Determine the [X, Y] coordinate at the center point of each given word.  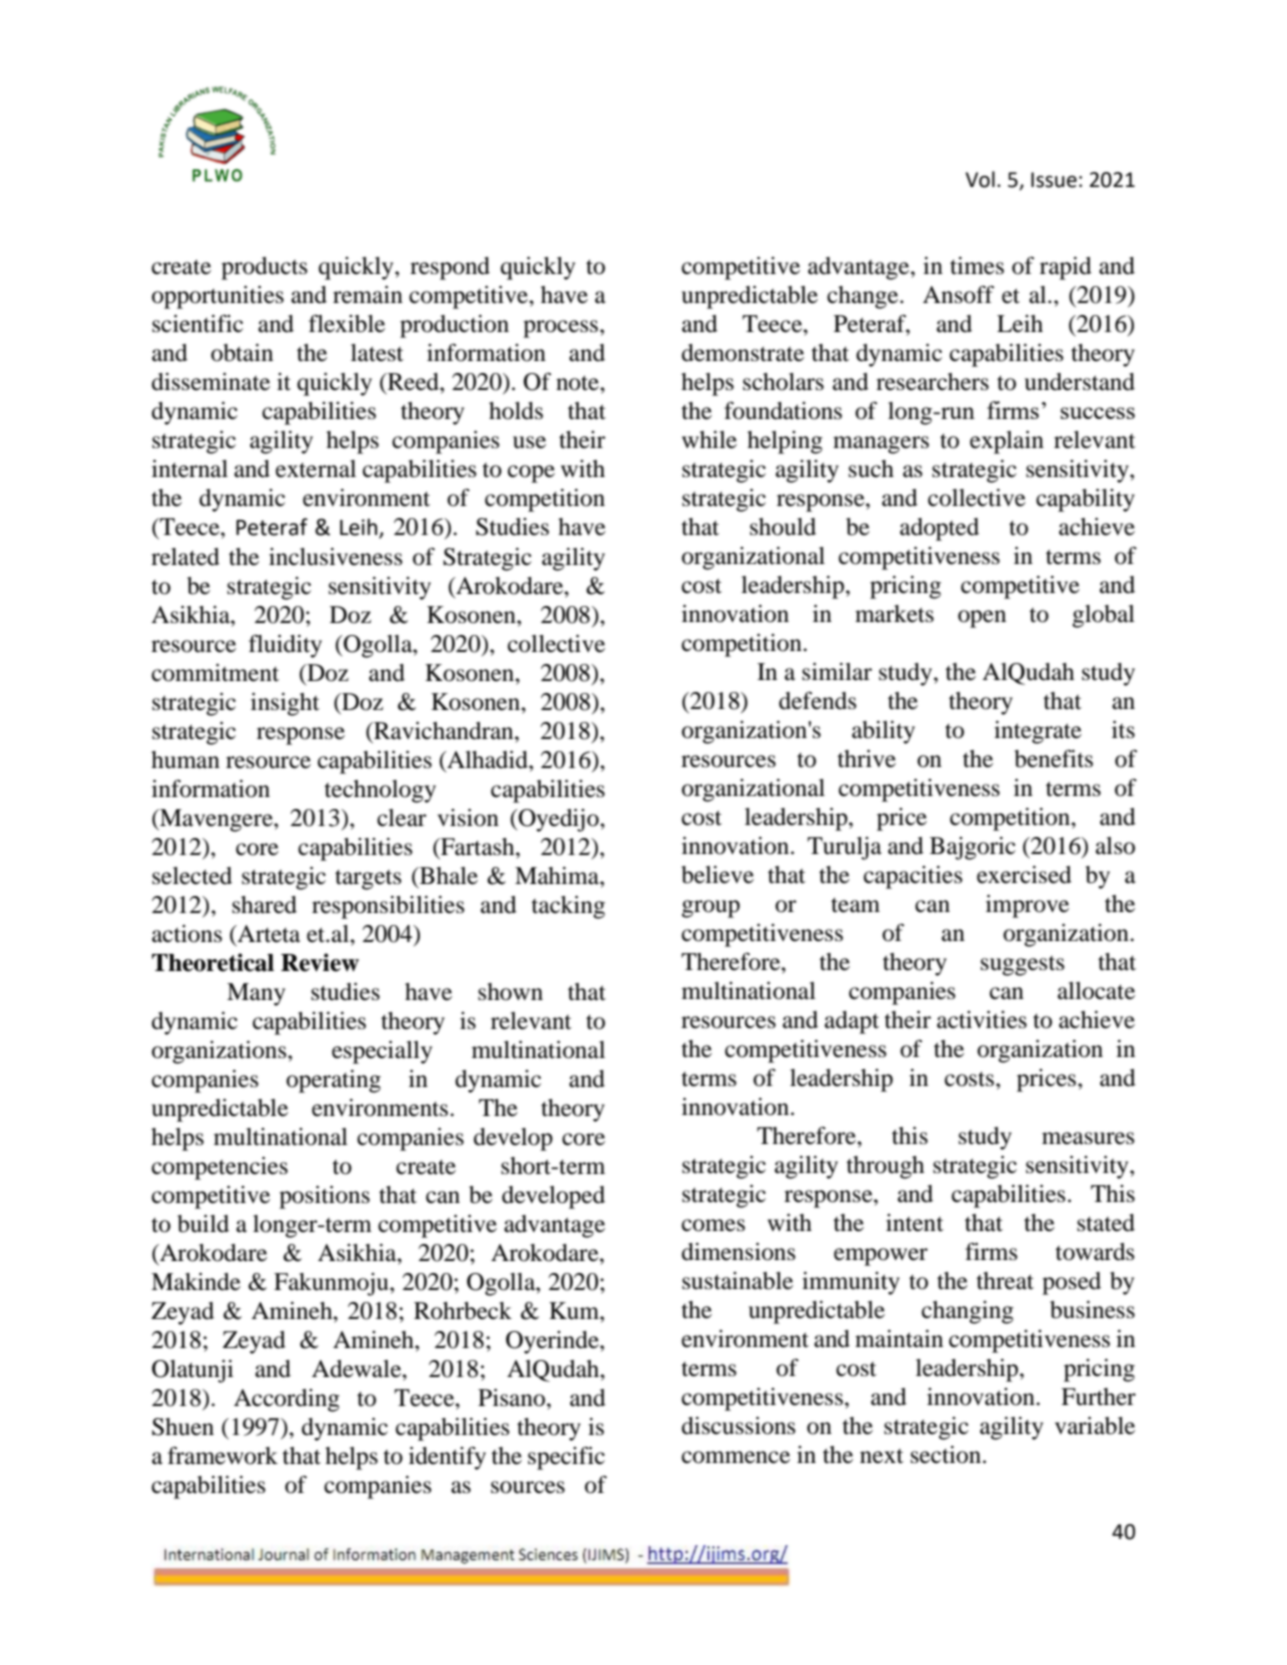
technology [380, 791]
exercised [1024, 875]
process [562, 329]
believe [718, 875]
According [287, 1400]
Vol [980, 179]
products [264, 268]
